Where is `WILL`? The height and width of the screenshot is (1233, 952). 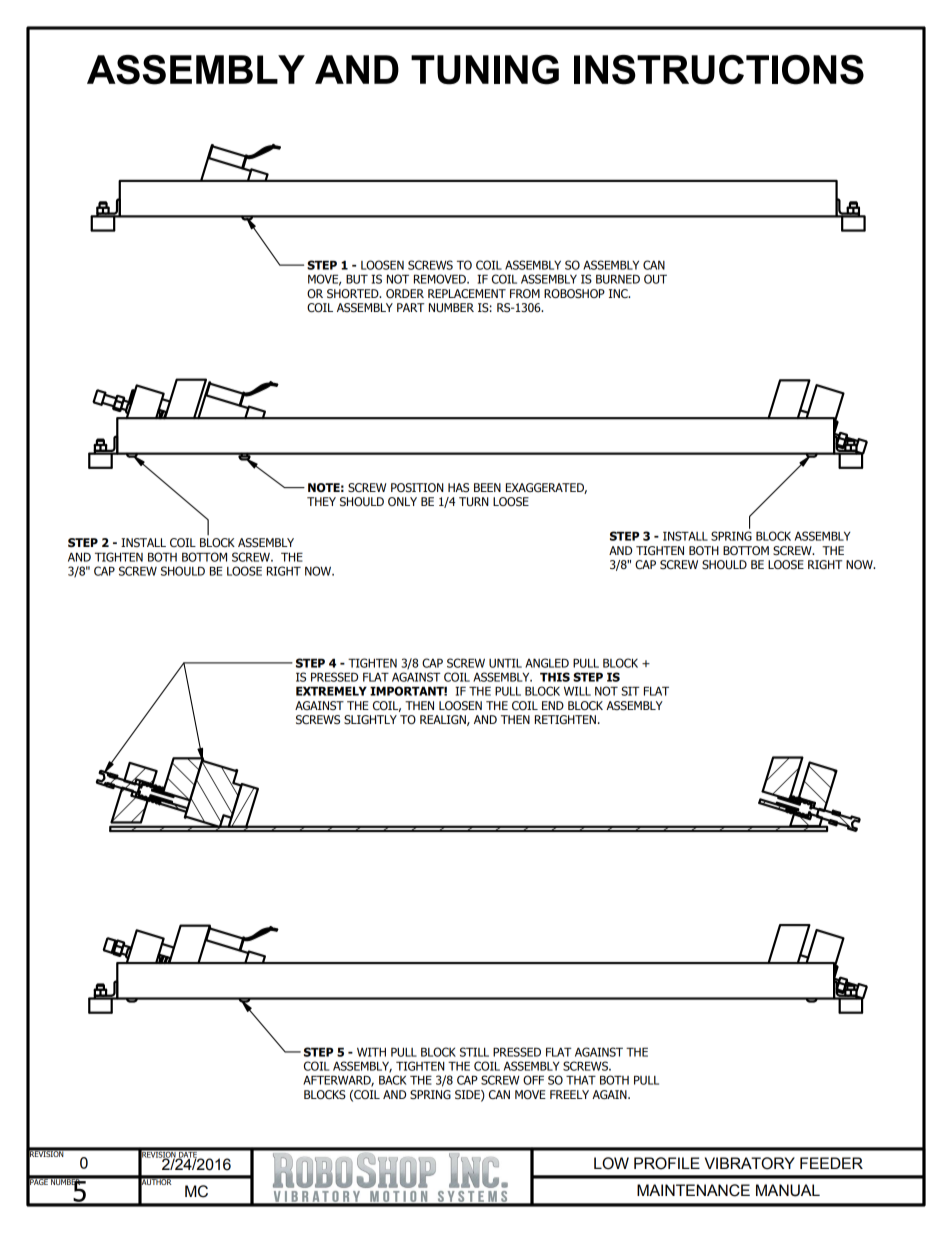
WILL is located at coordinates (577, 691).
